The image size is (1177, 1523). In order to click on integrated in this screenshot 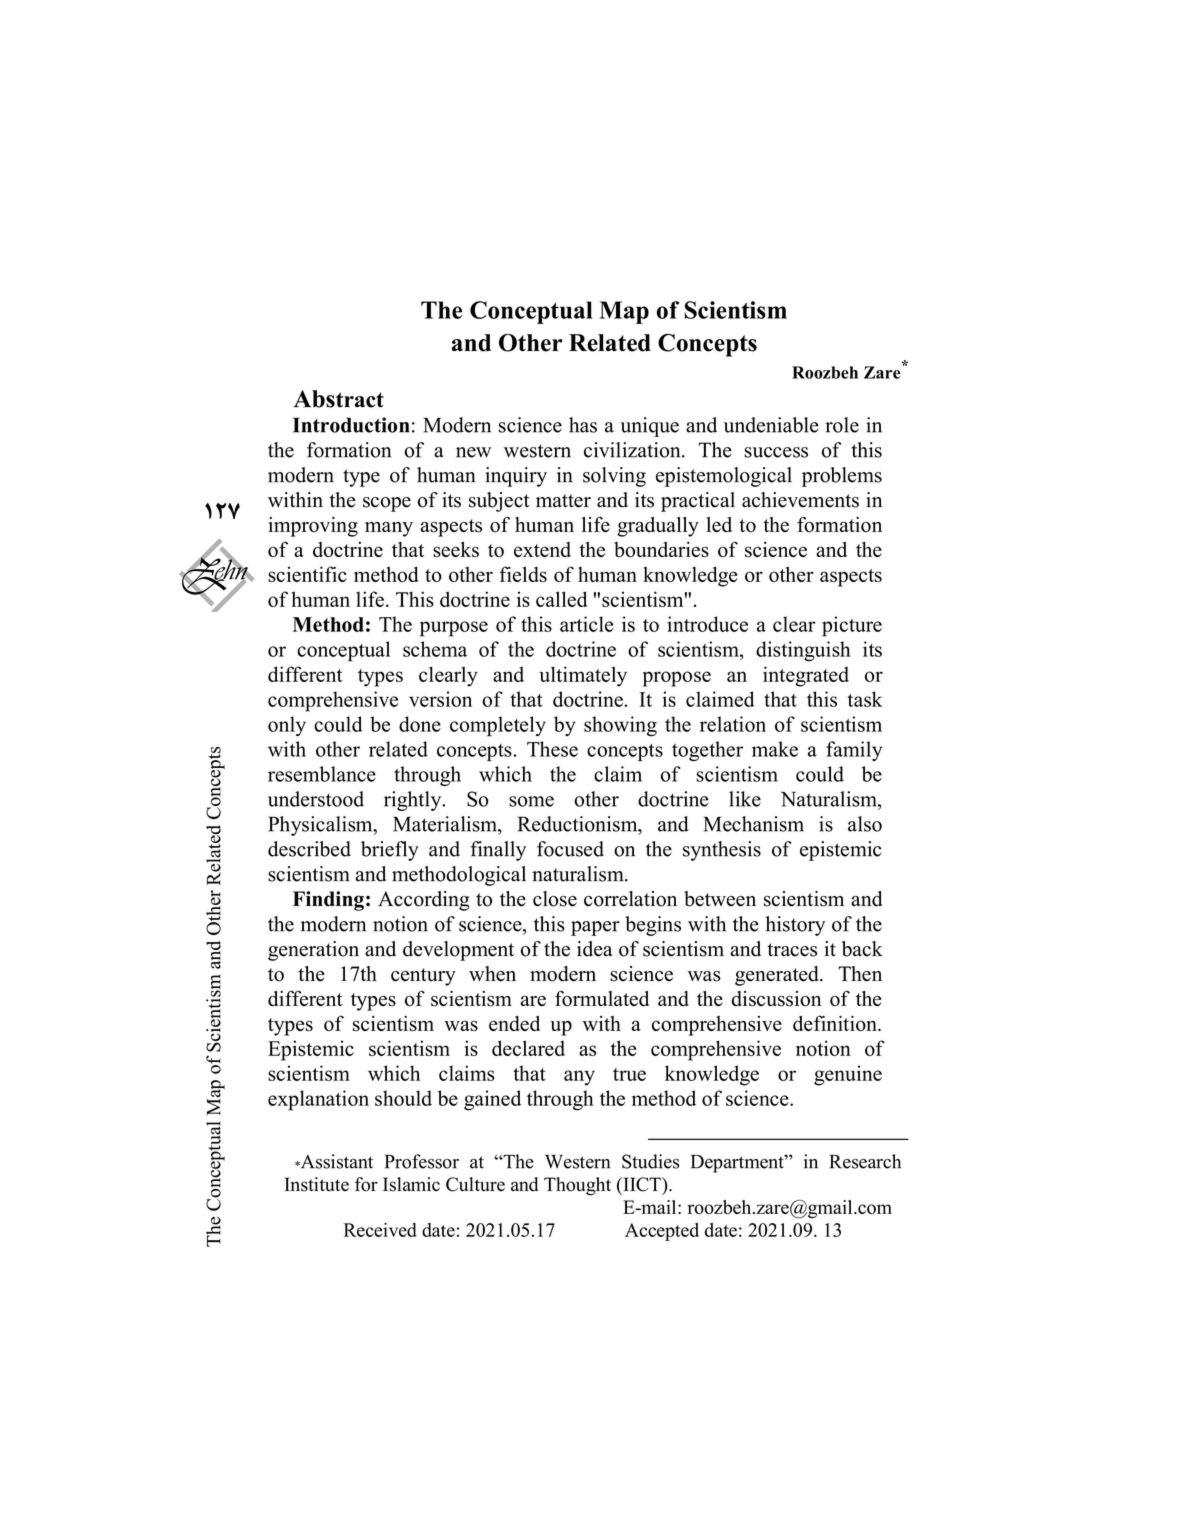, I will do `click(806, 676)`.
